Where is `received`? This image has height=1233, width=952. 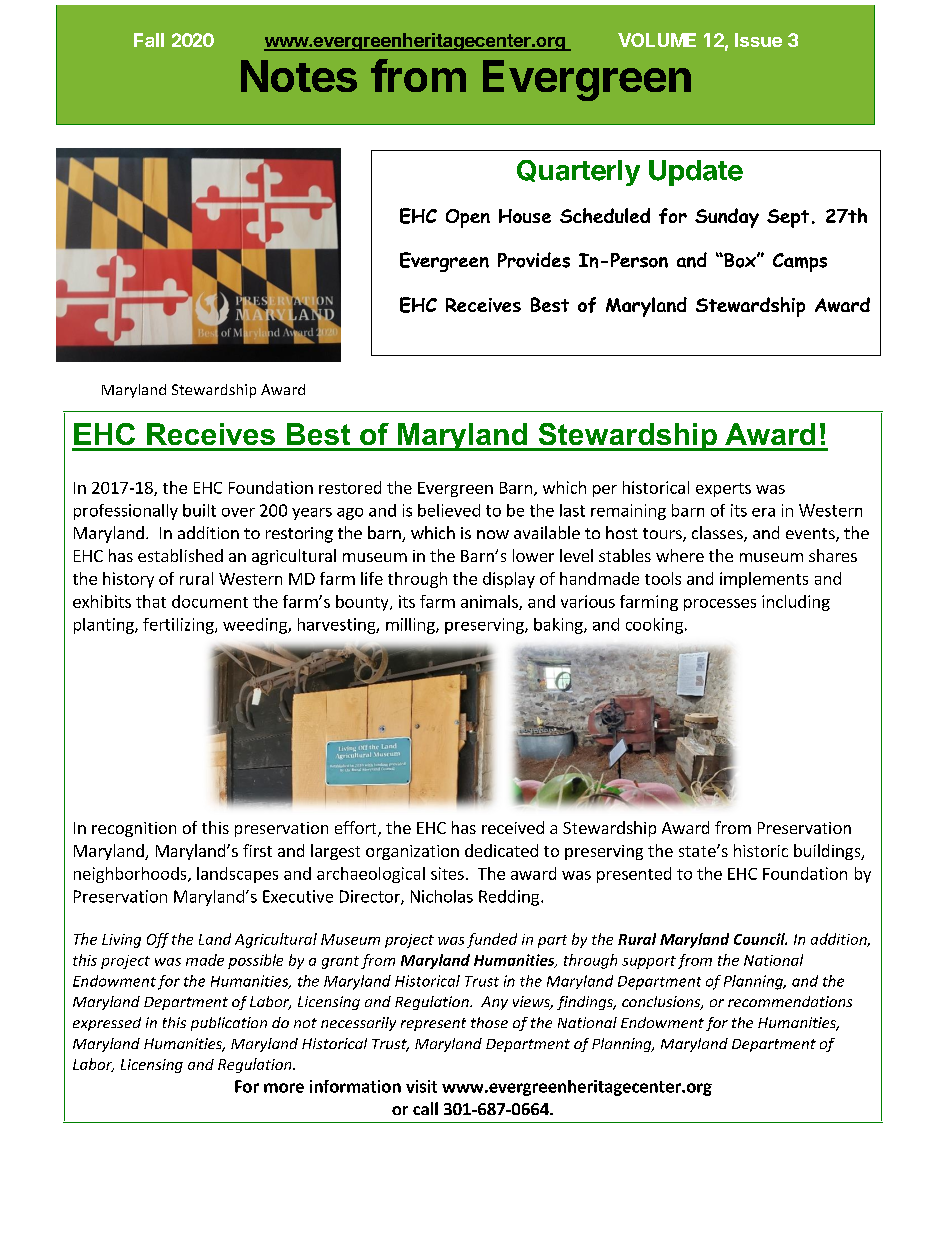
received is located at coordinates (513, 827).
